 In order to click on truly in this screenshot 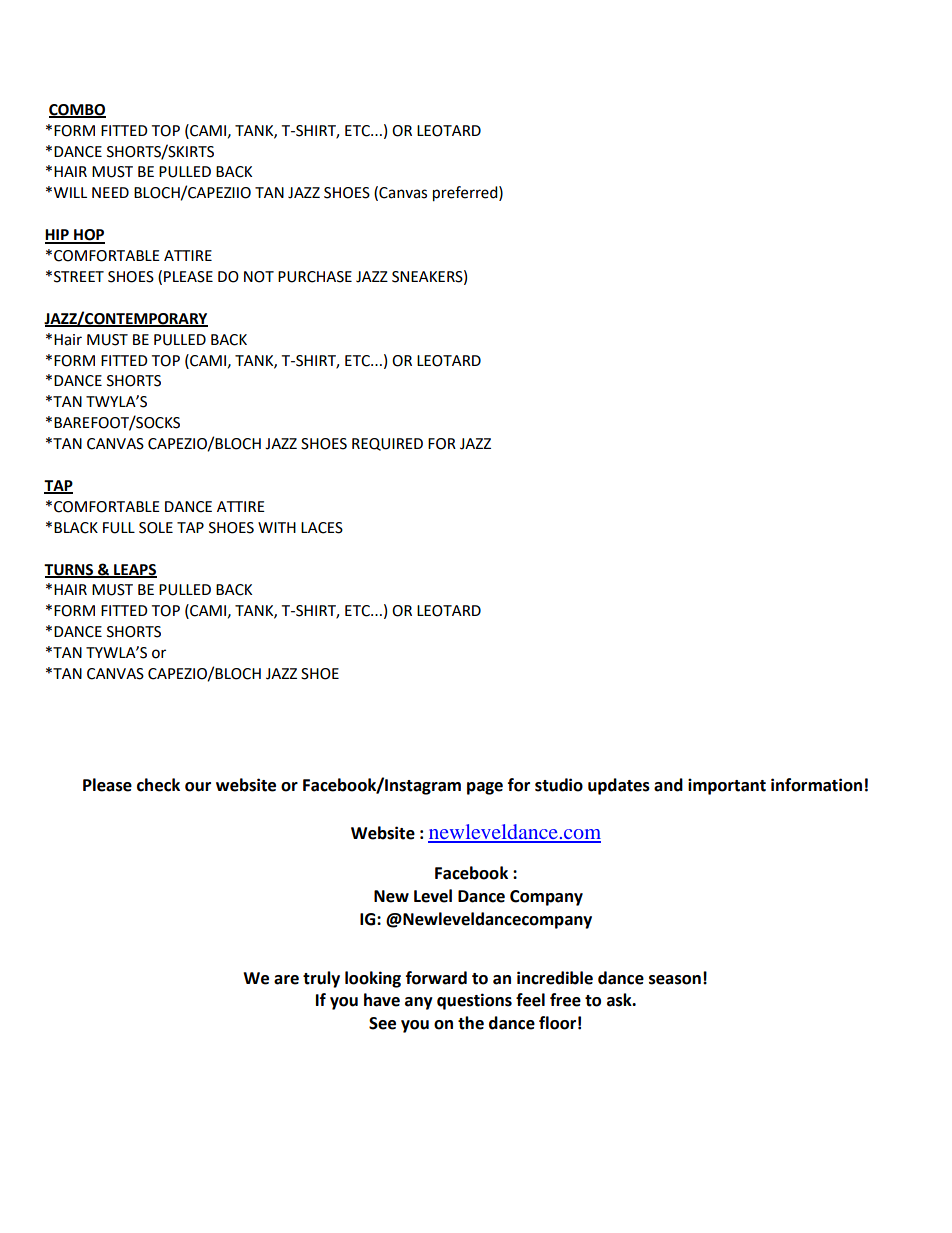, I will do `click(321, 979)`.
